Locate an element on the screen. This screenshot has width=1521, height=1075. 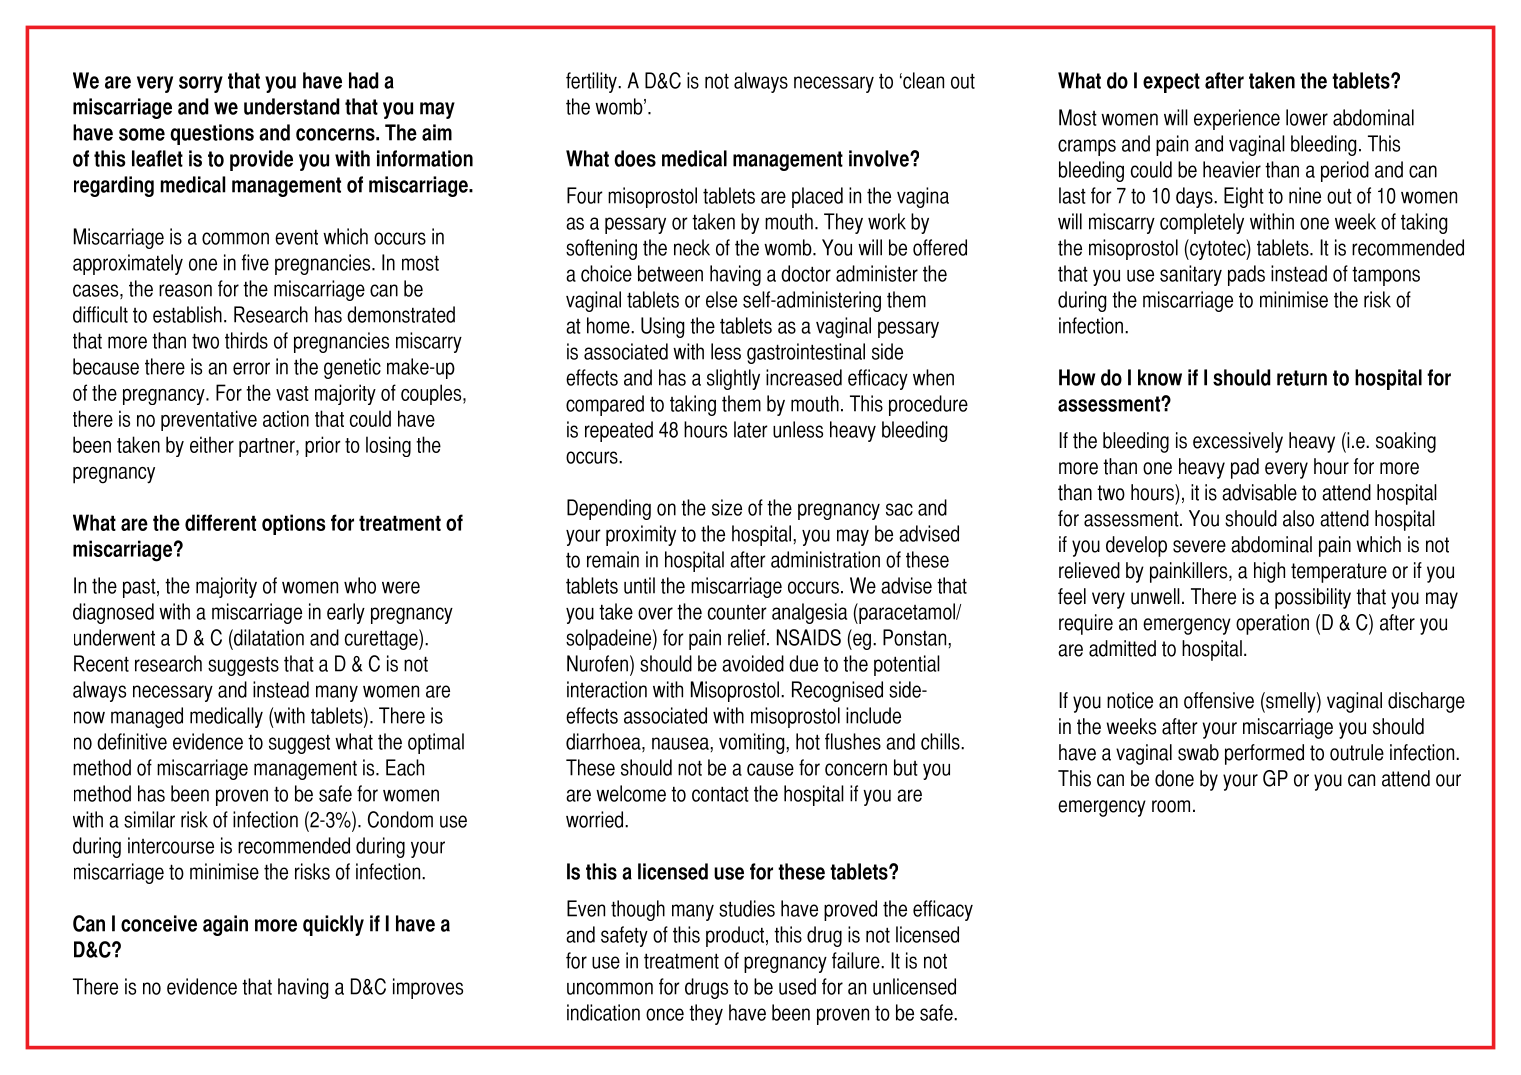
severe is located at coordinates (1199, 546).
